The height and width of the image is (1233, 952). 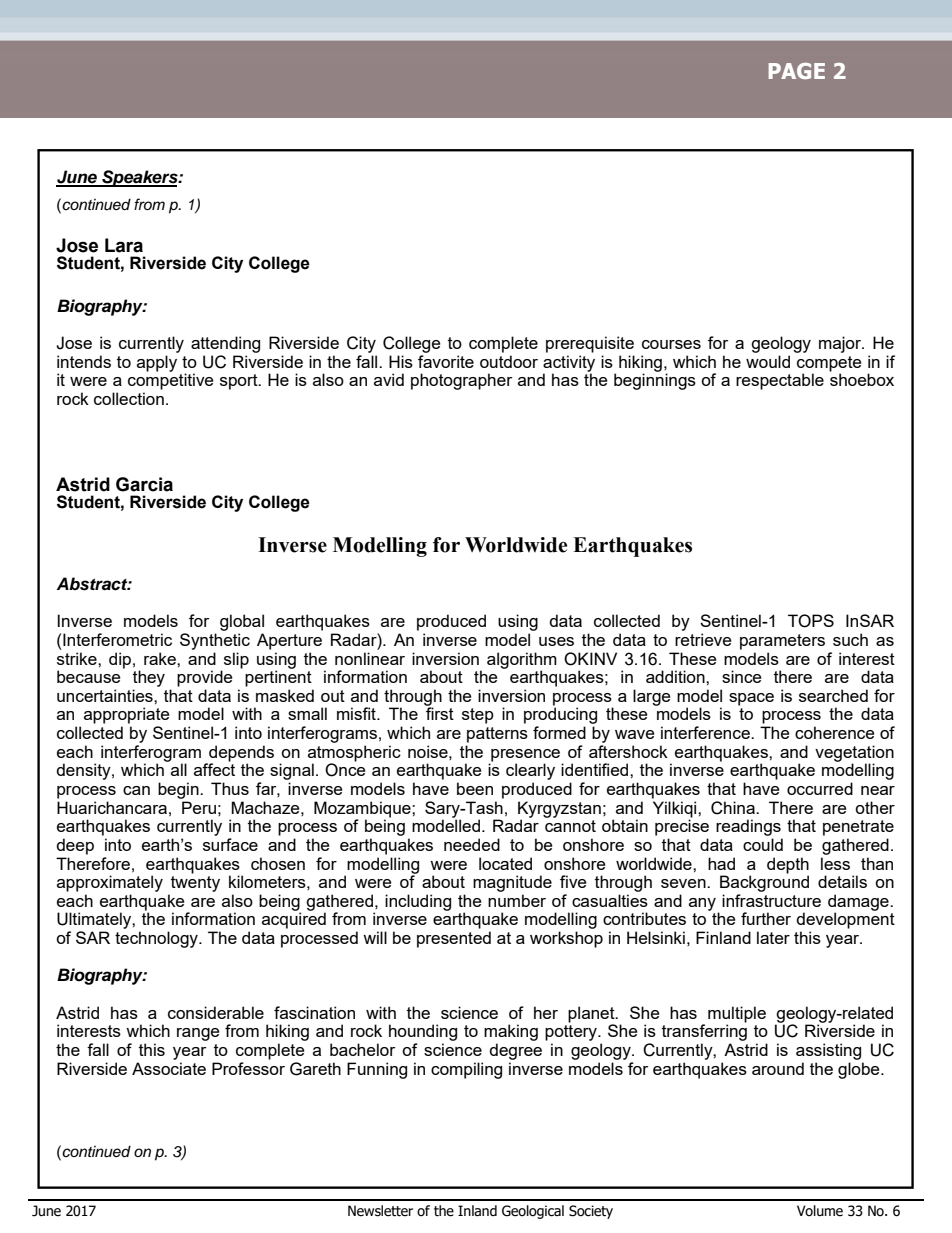 What do you see at coordinates (144, 484) in the image?
I see `Garcia` at bounding box center [144, 484].
